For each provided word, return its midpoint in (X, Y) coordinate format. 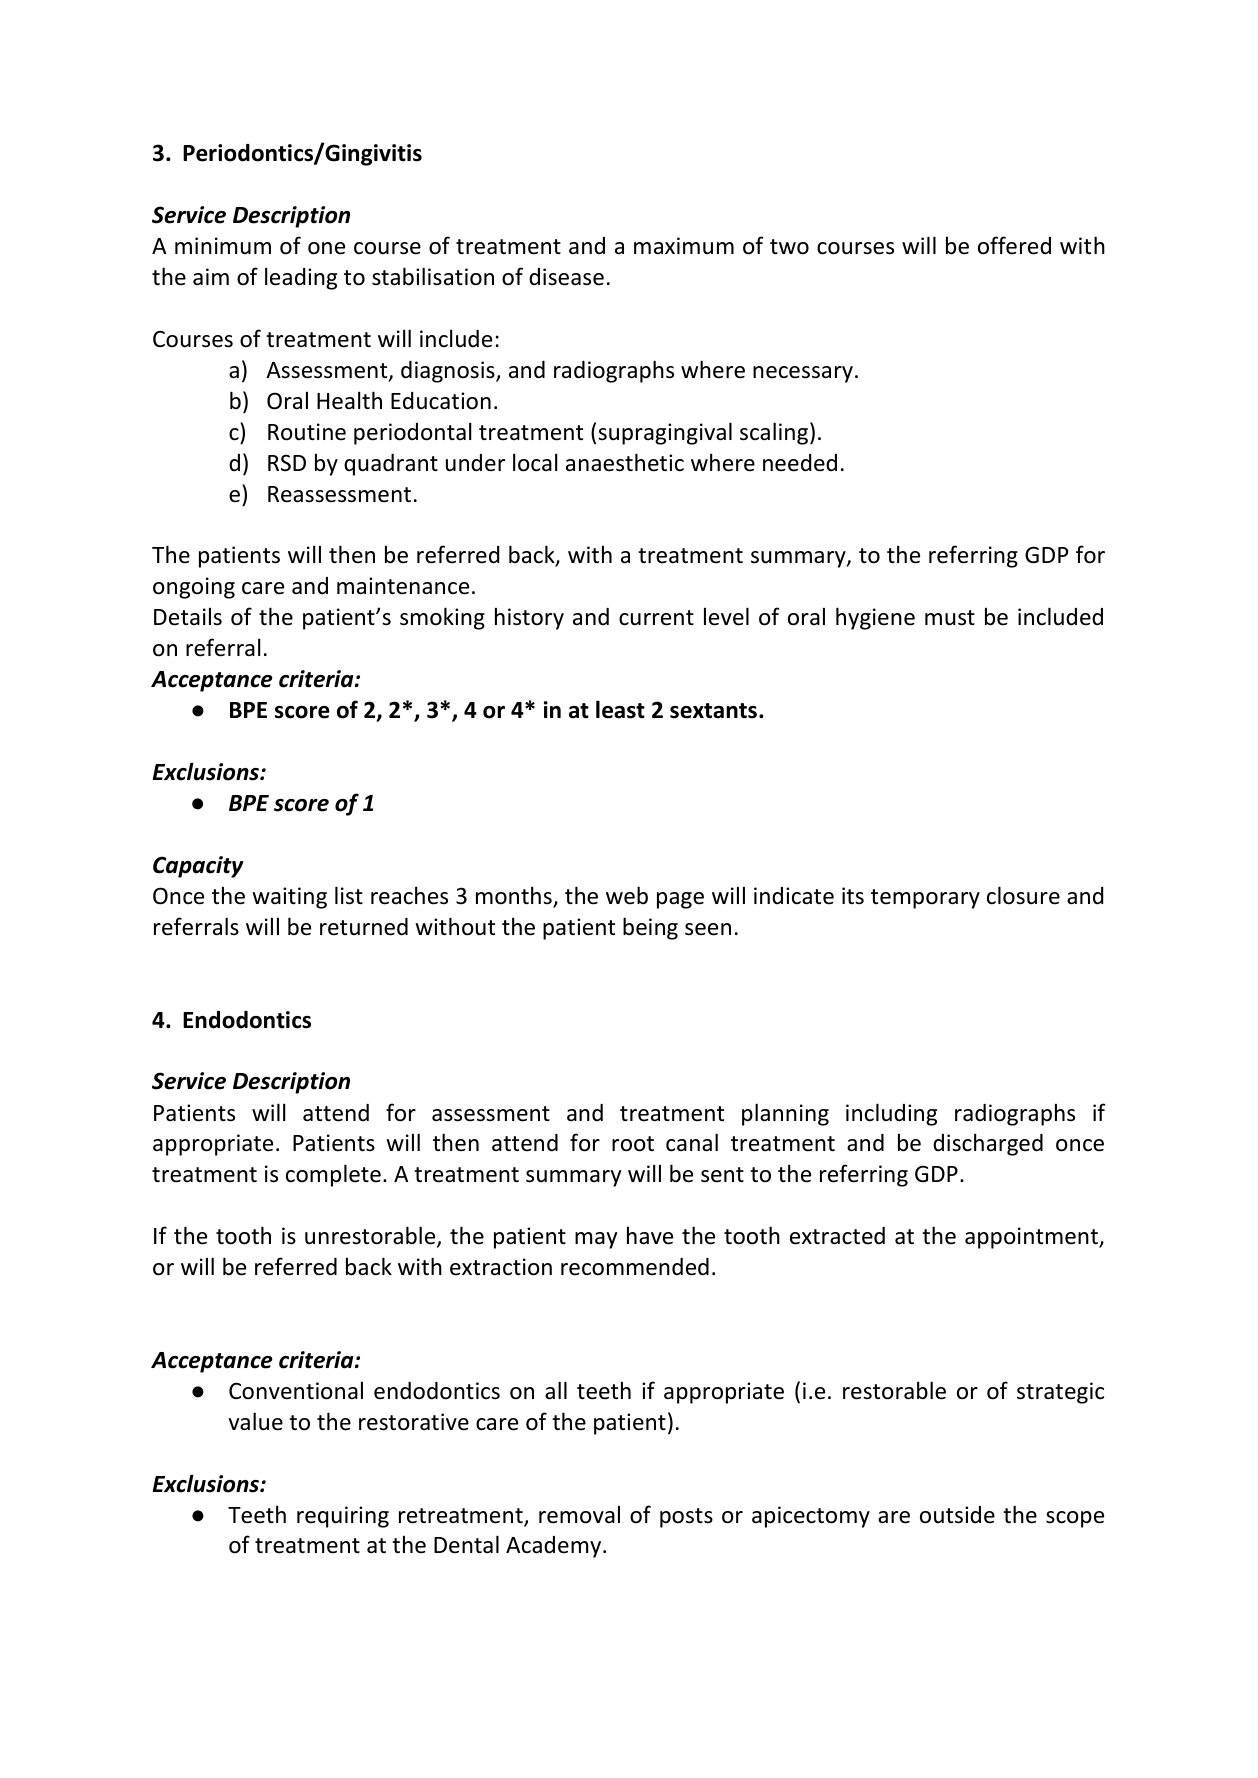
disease (566, 277)
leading (301, 278)
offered (1014, 245)
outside (957, 1515)
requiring (343, 1517)
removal (579, 1514)
